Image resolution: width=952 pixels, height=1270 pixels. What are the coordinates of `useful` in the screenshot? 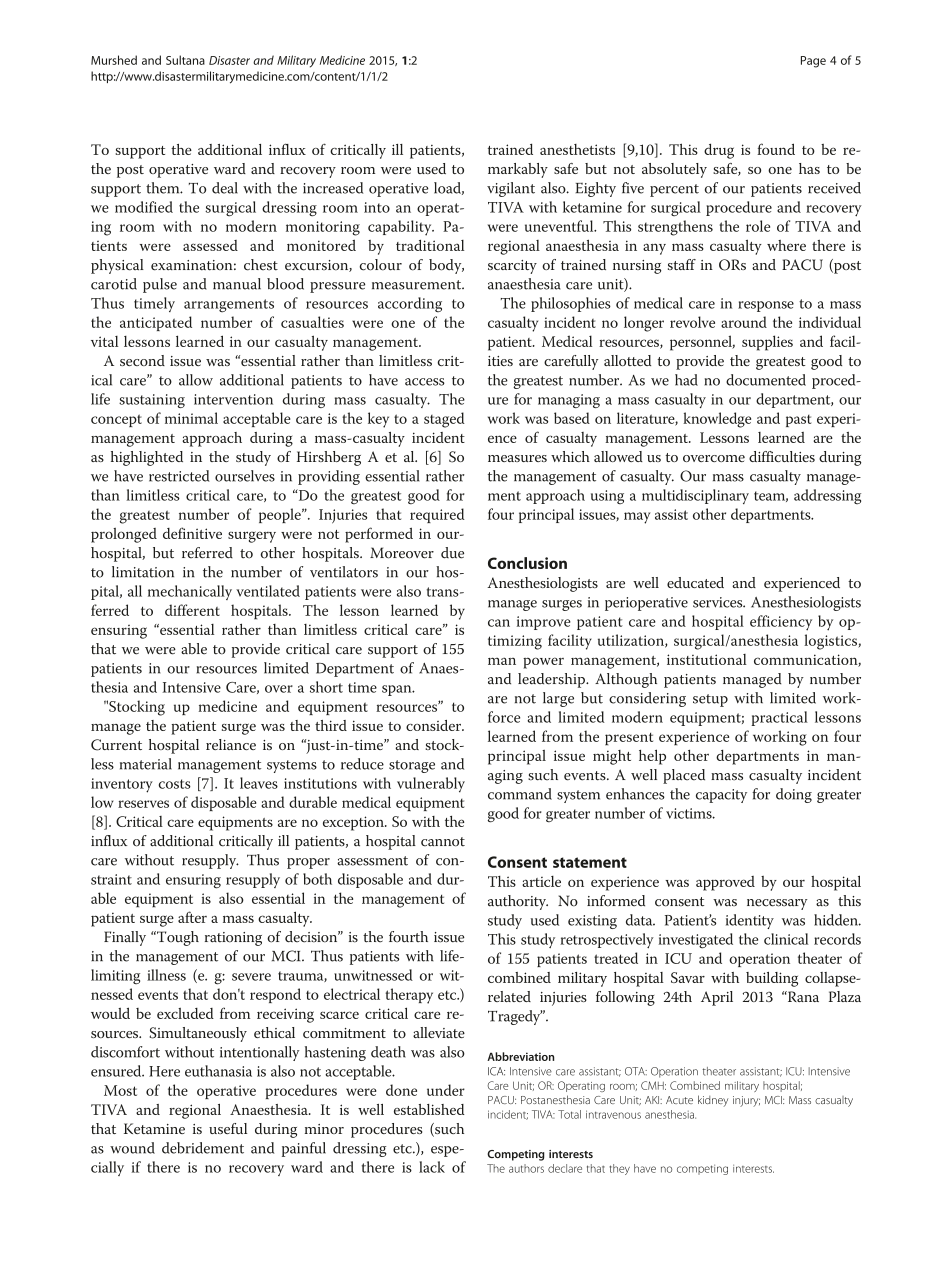 It's located at (228, 1128).
